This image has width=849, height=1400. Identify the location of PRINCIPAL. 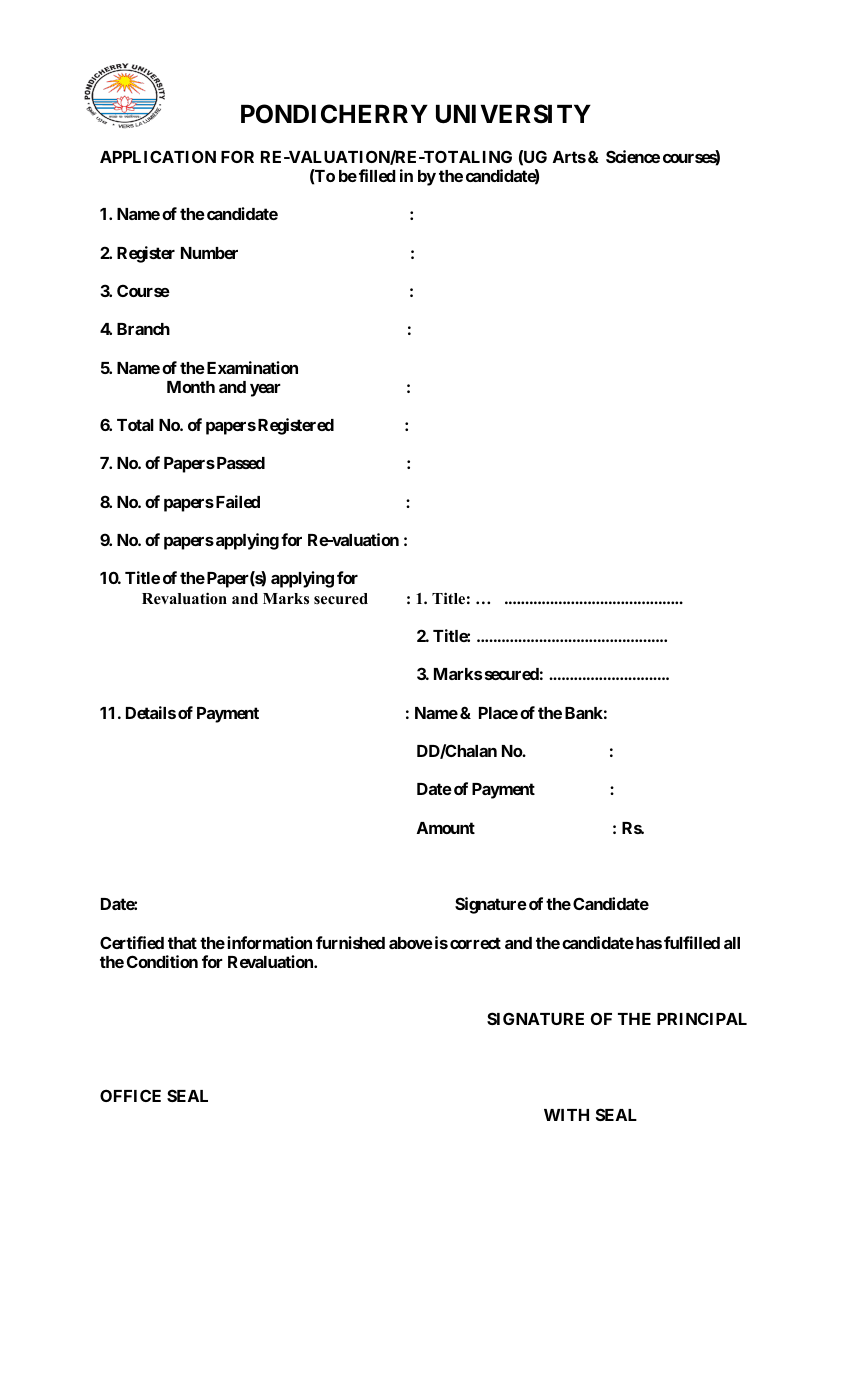
(702, 1018).
